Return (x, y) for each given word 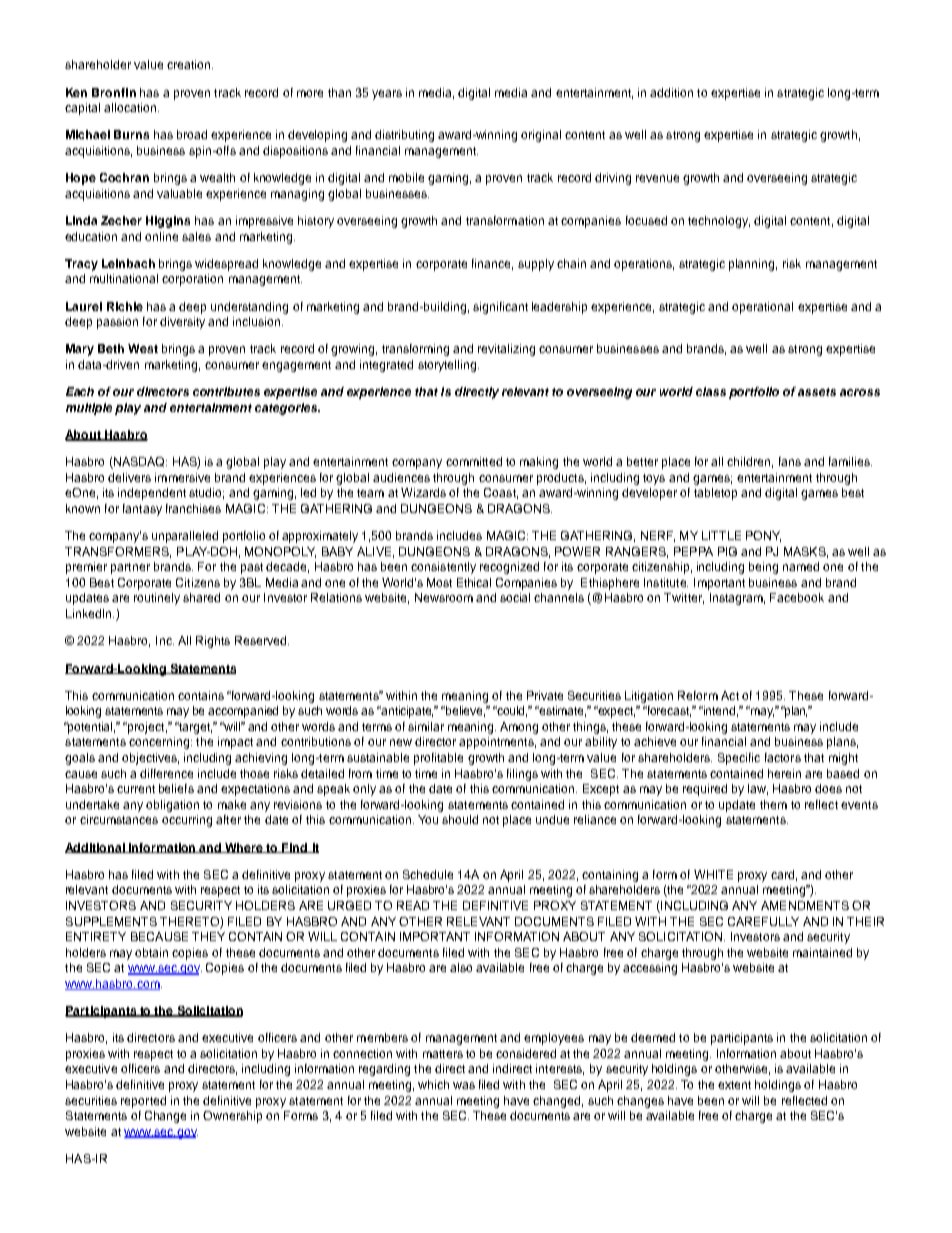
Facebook (797, 597)
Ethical (474, 582)
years (387, 95)
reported (143, 1102)
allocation (131, 107)
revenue (657, 178)
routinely (157, 599)
